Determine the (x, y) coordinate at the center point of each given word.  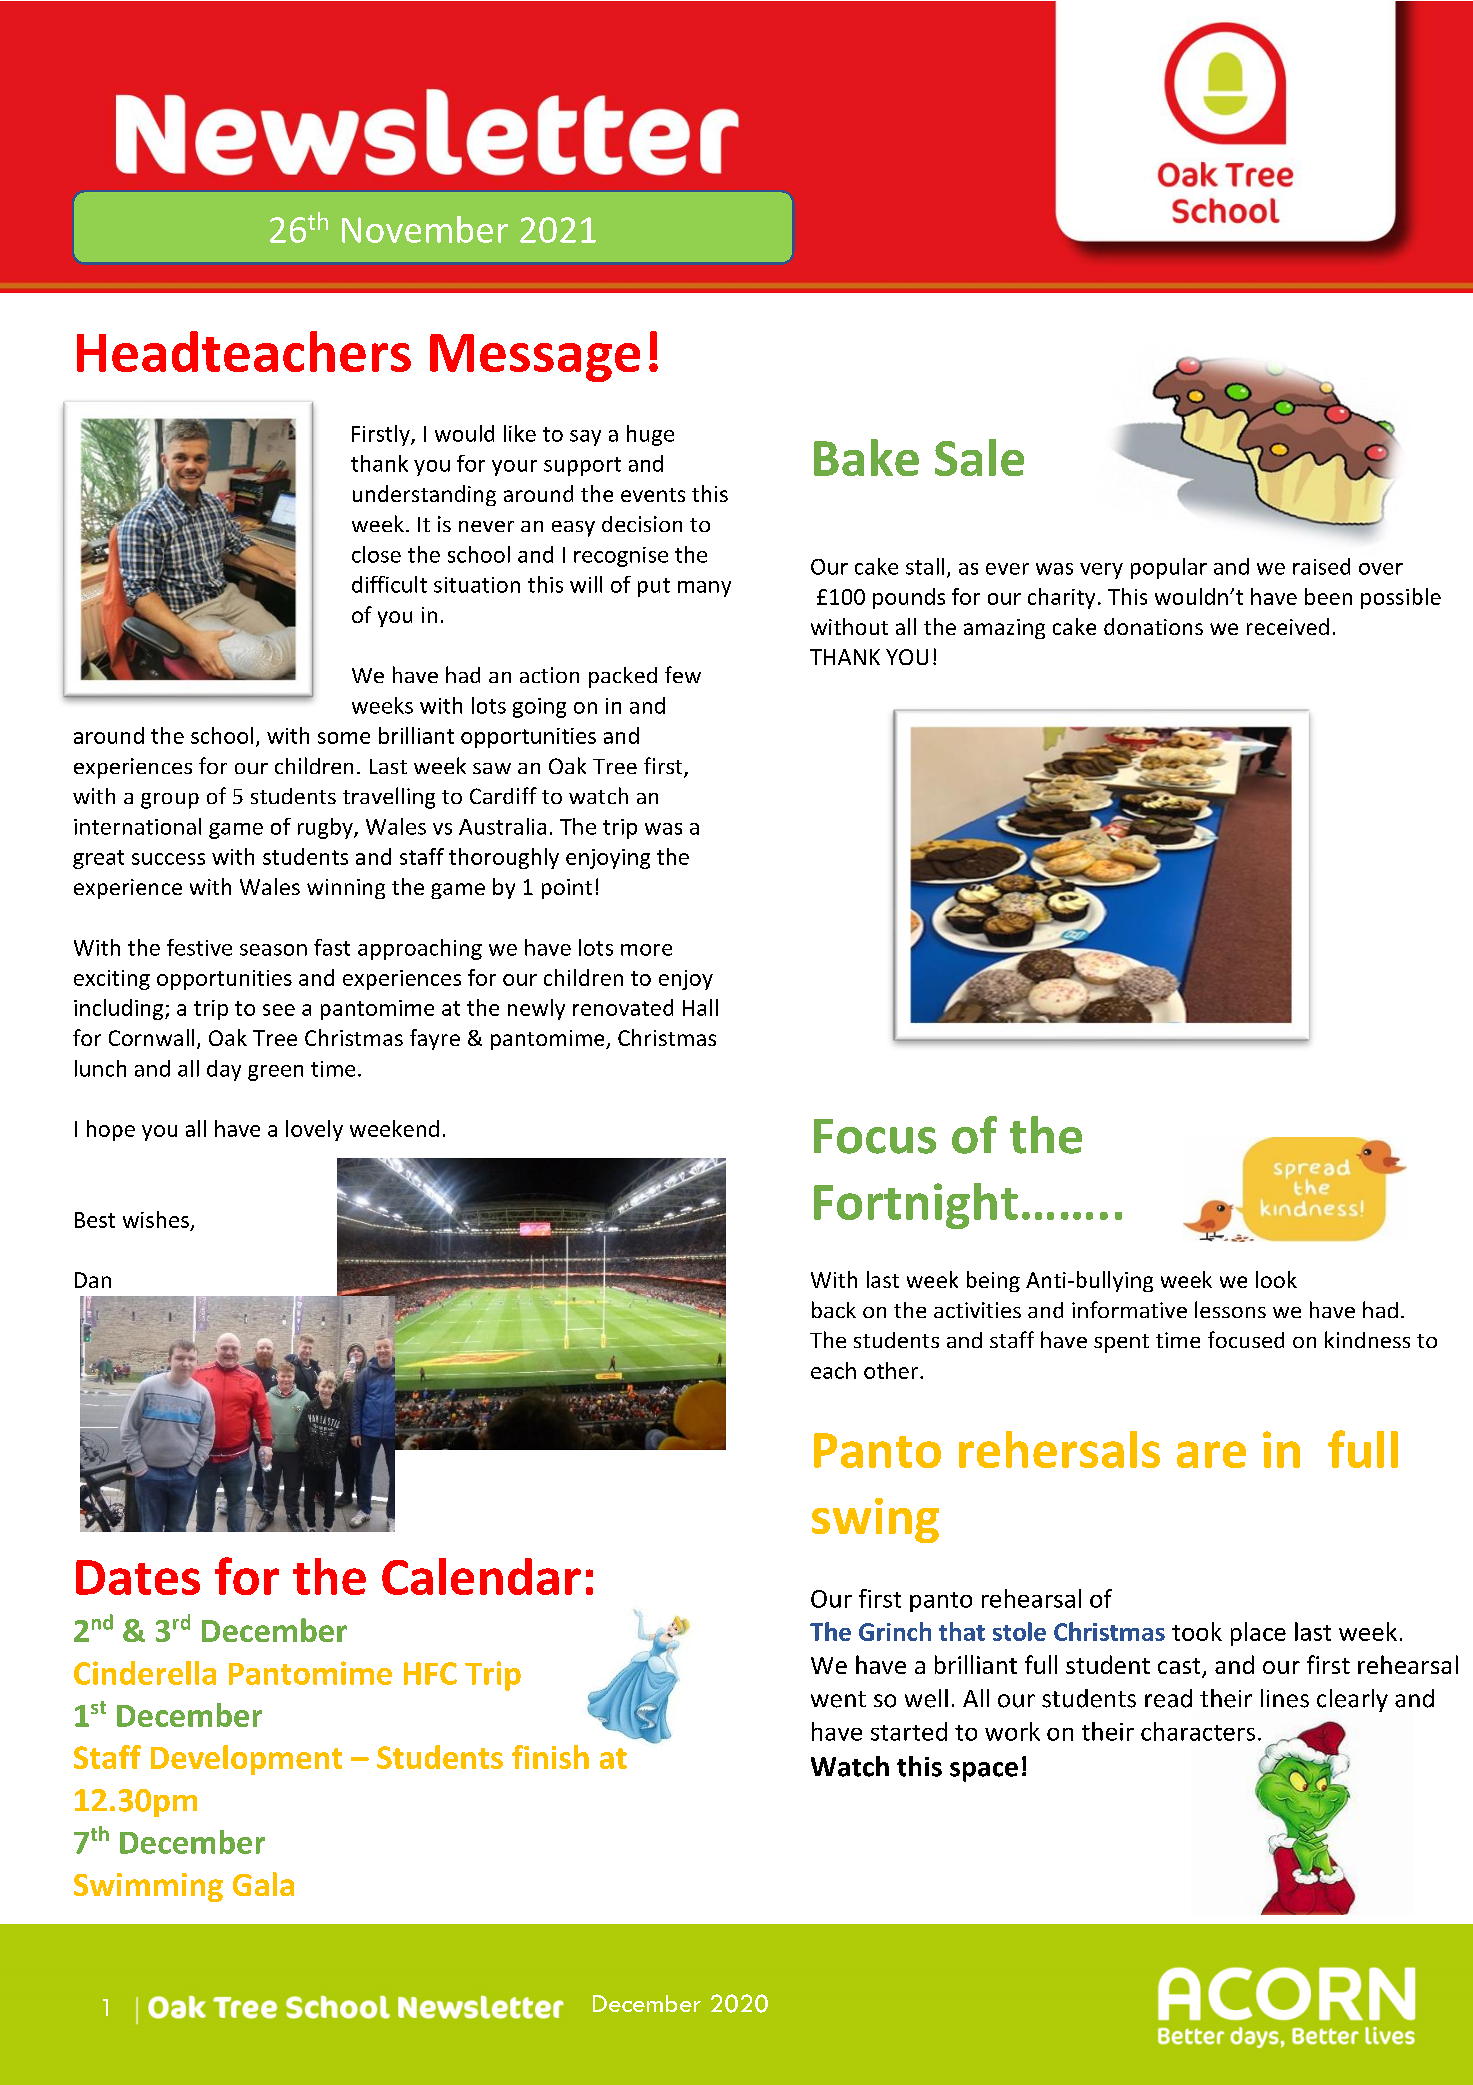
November (425, 229)
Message (535, 358)
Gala (263, 1884)
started (909, 1731)
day (224, 1070)
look (1276, 1279)
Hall (700, 1007)
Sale (979, 457)
